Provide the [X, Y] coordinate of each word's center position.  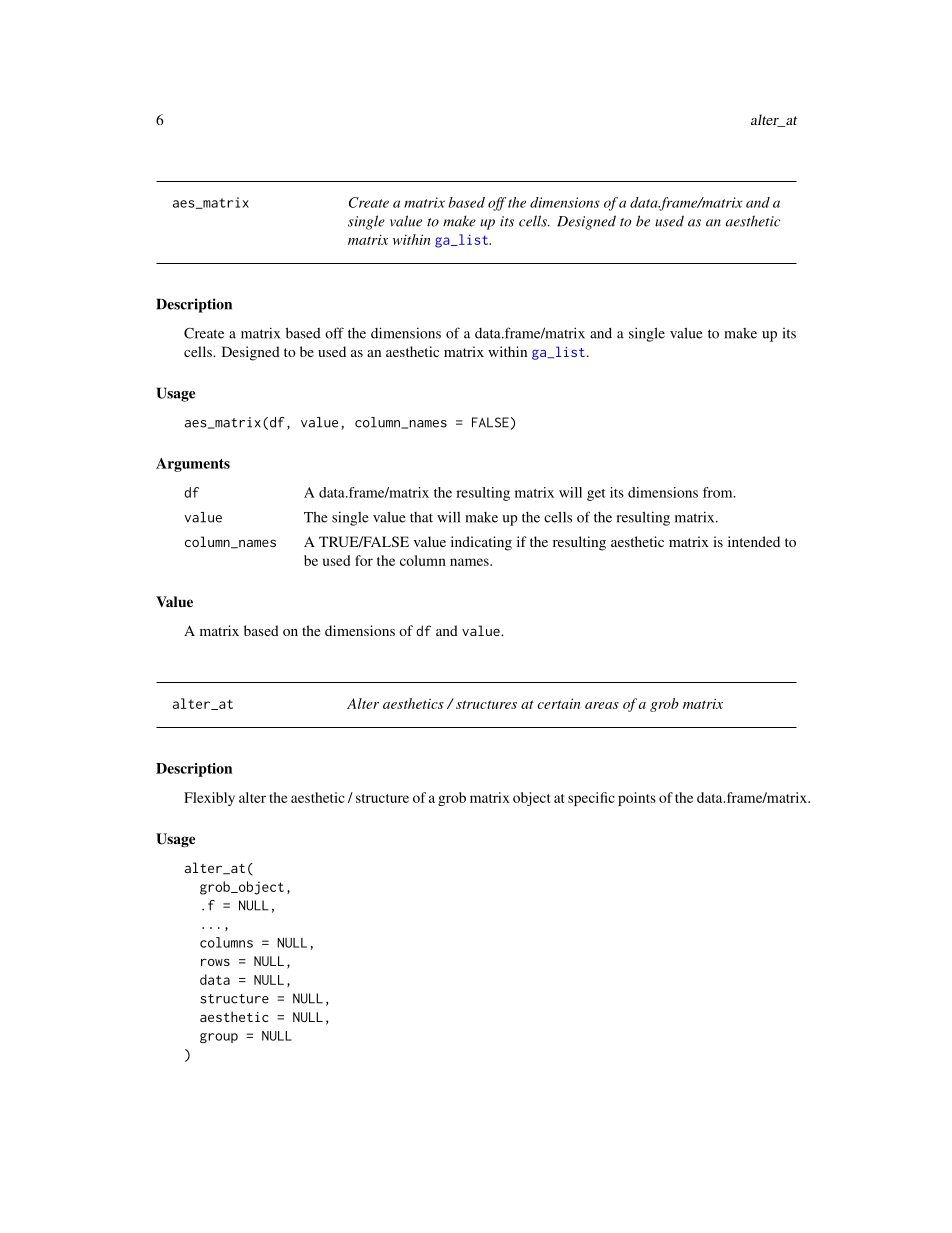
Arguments [193, 465]
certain [559, 703]
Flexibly [209, 799]
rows [215, 962]
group [219, 1038]
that [421, 517]
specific [591, 799]
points [637, 799]
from [719, 492]
